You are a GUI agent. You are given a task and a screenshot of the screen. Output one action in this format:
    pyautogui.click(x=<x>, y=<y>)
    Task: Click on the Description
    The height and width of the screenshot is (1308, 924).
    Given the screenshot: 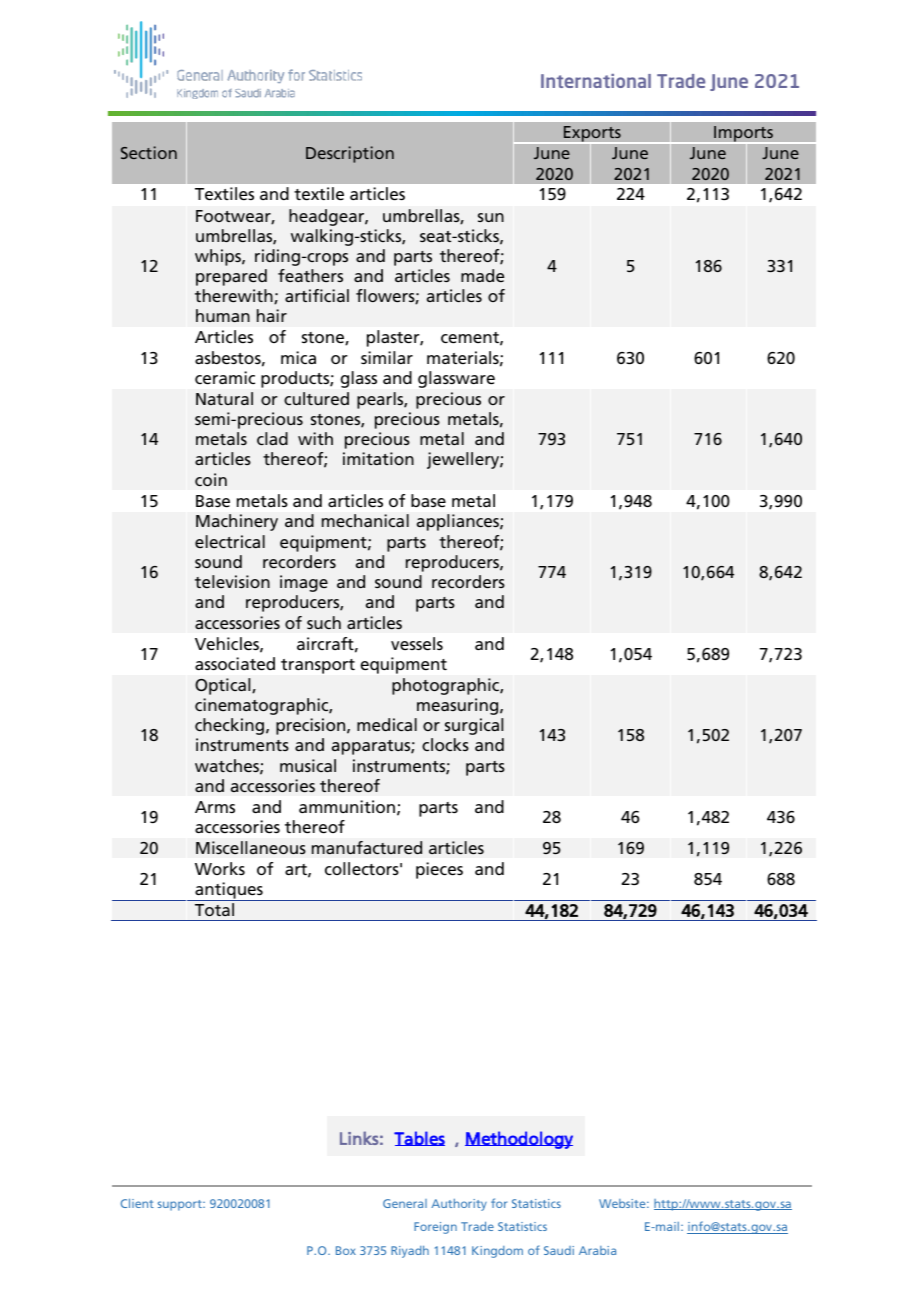 What is the action you would take?
    pyautogui.click(x=350, y=154)
